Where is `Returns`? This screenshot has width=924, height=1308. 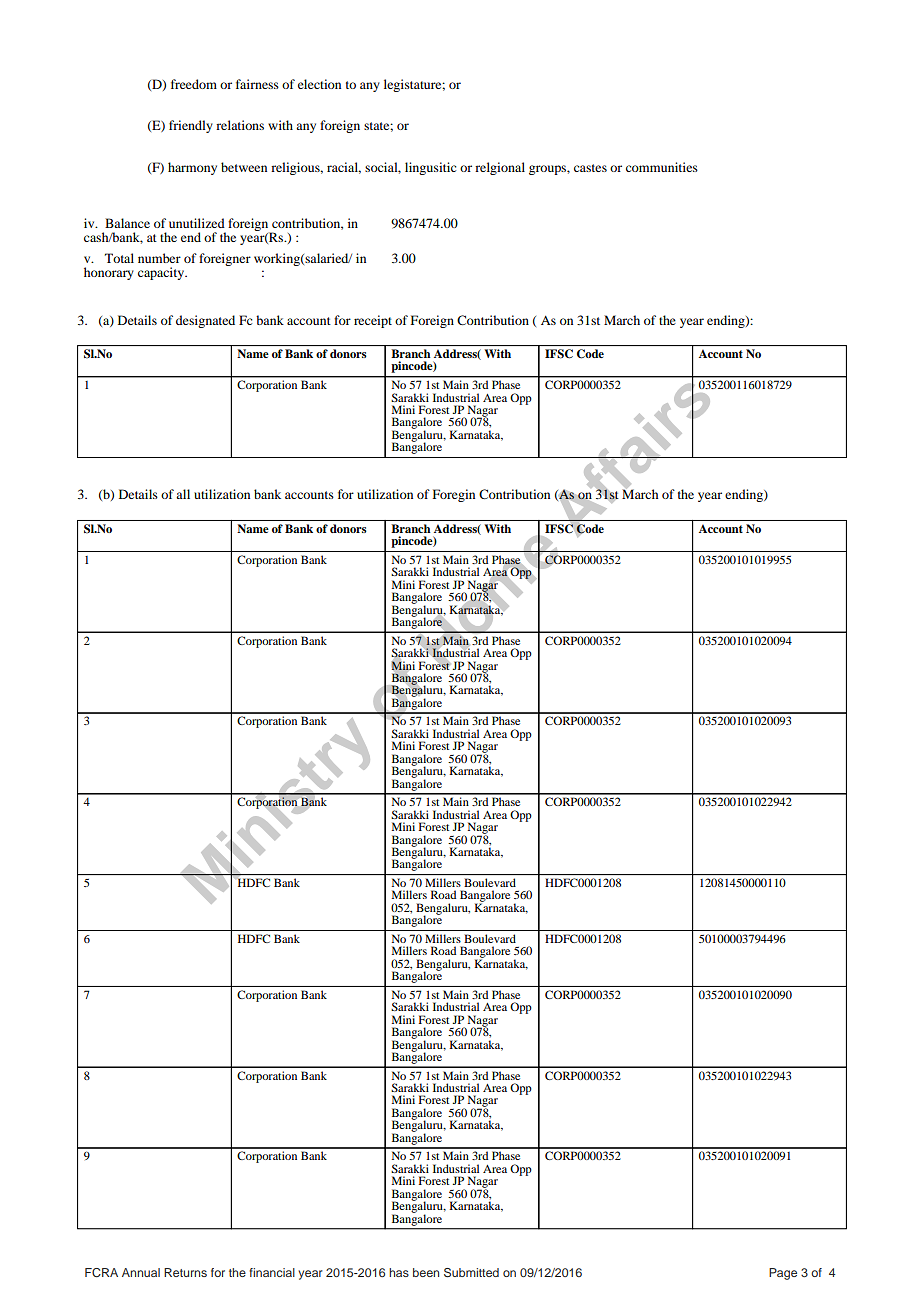
Returns is located at coordinates (185, 1272).
